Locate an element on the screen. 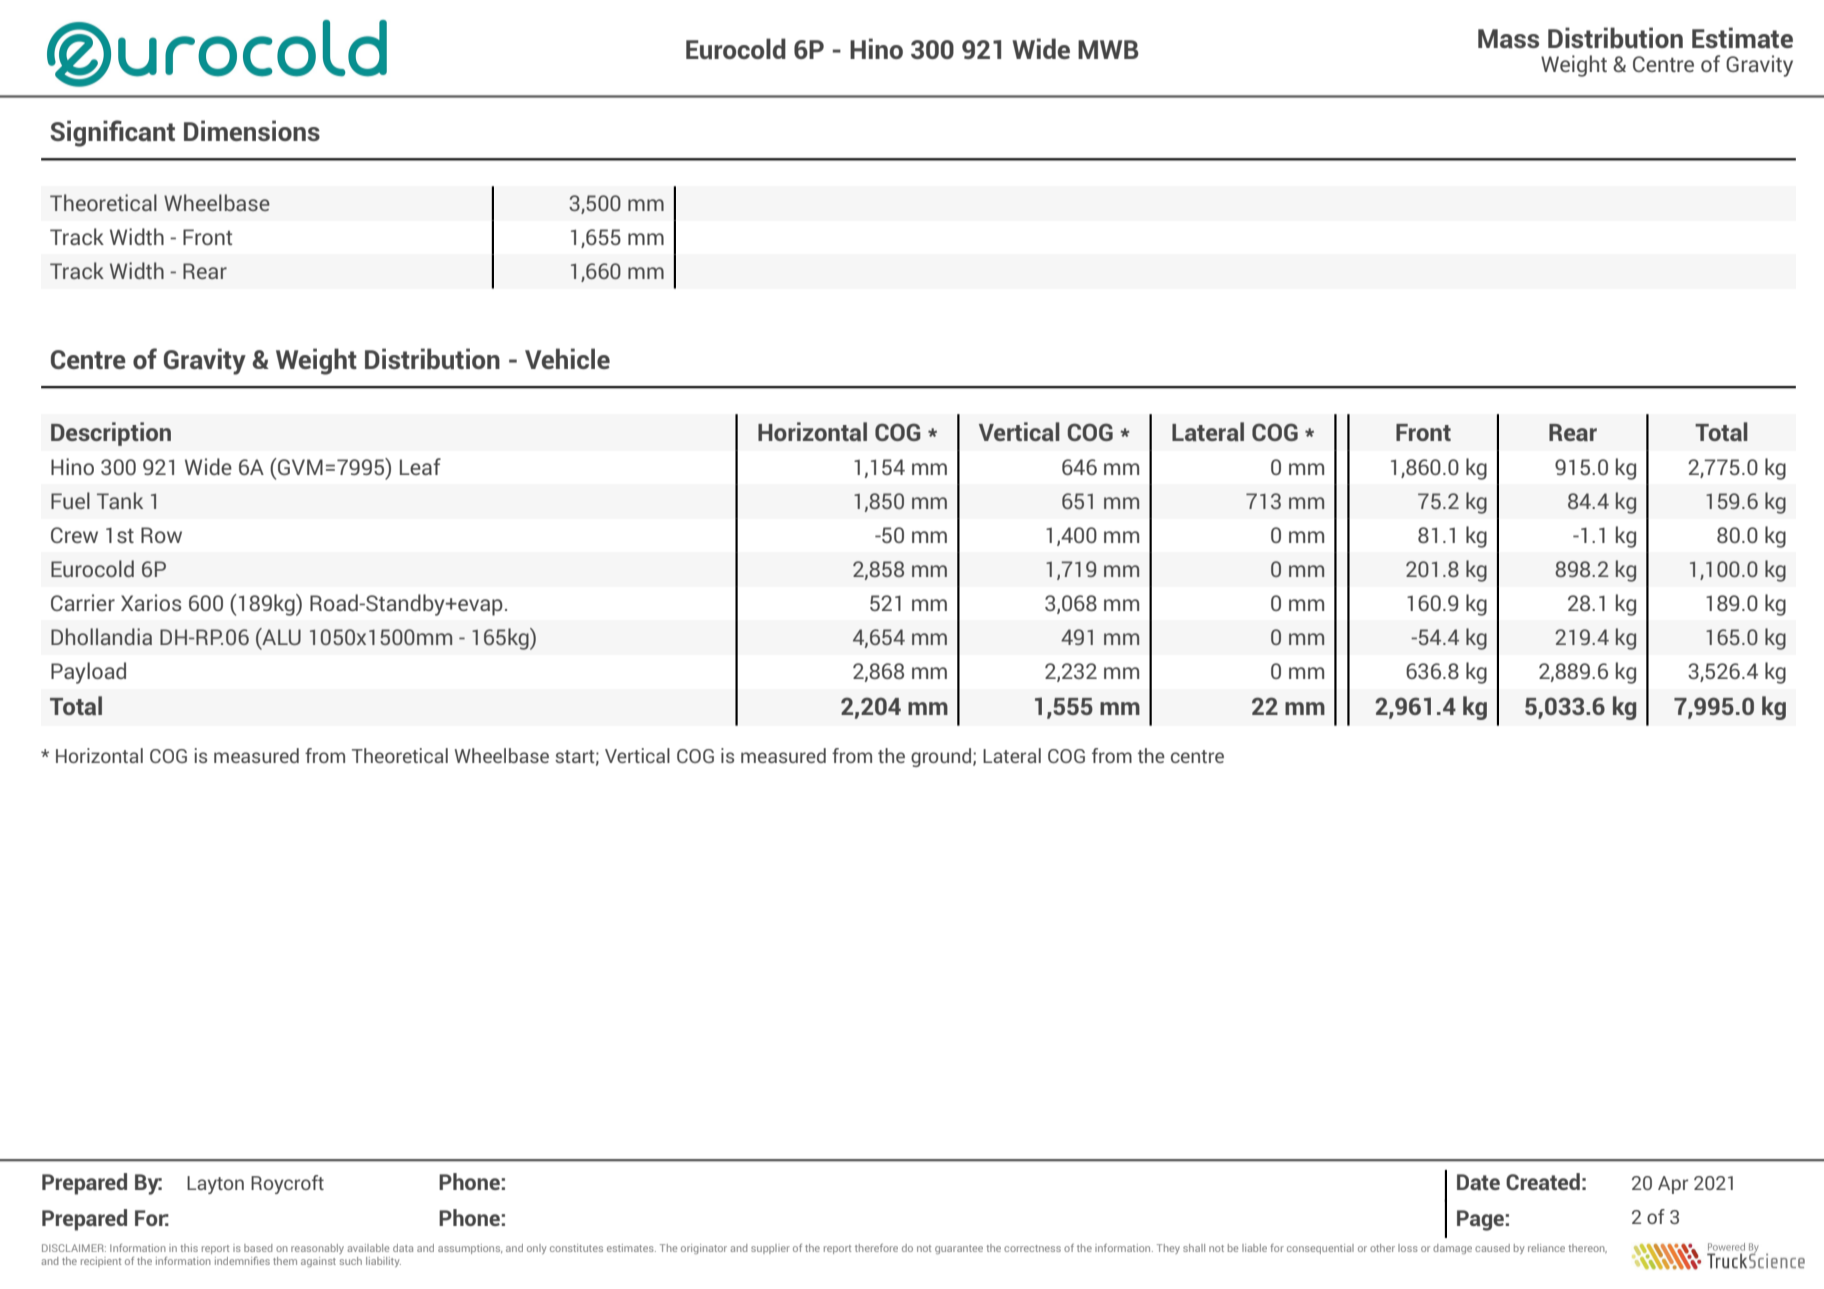 Image resolution: width=1824 pixels, height=1289 pixels. therefore is located at coordinates (876, 1248).
